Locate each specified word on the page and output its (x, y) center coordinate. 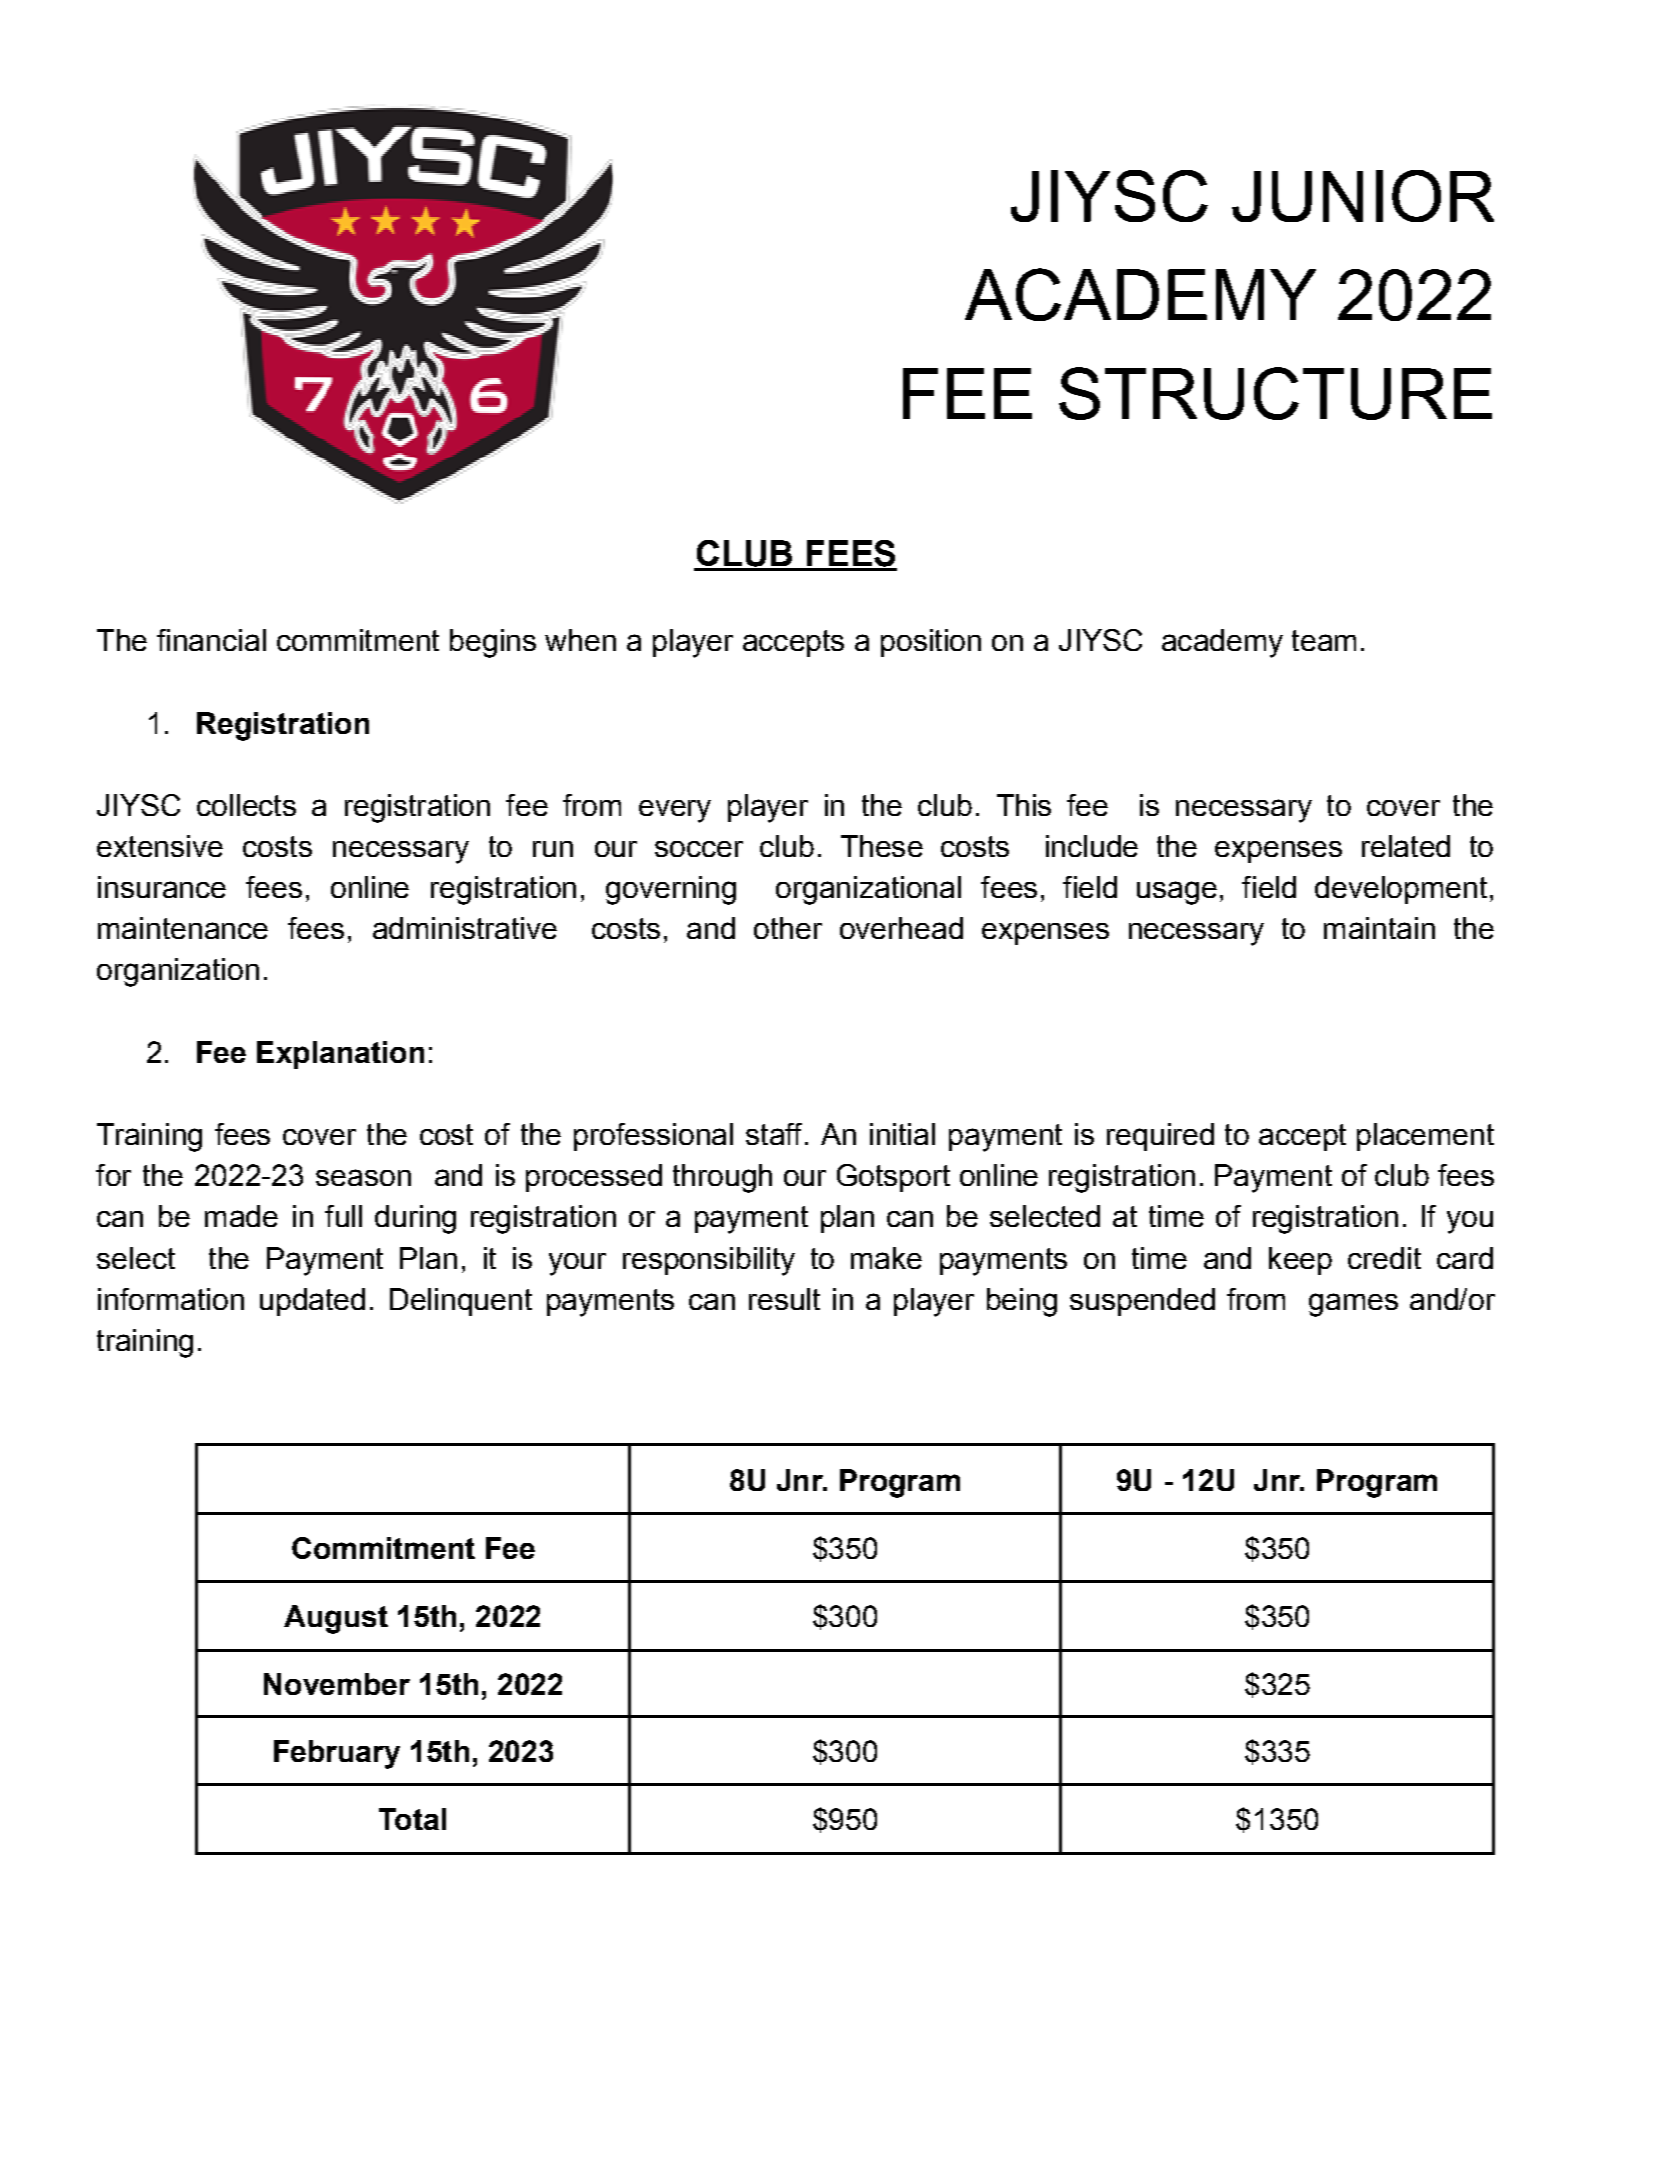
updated (312, 1302)
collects (246, 805)
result (784, 1299)
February (337, 1754)
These (882, 846)
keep (1300, 1261)
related (1406, 846)
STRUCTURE (1275, 393)
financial (211, 640)
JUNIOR (1363, 196)
